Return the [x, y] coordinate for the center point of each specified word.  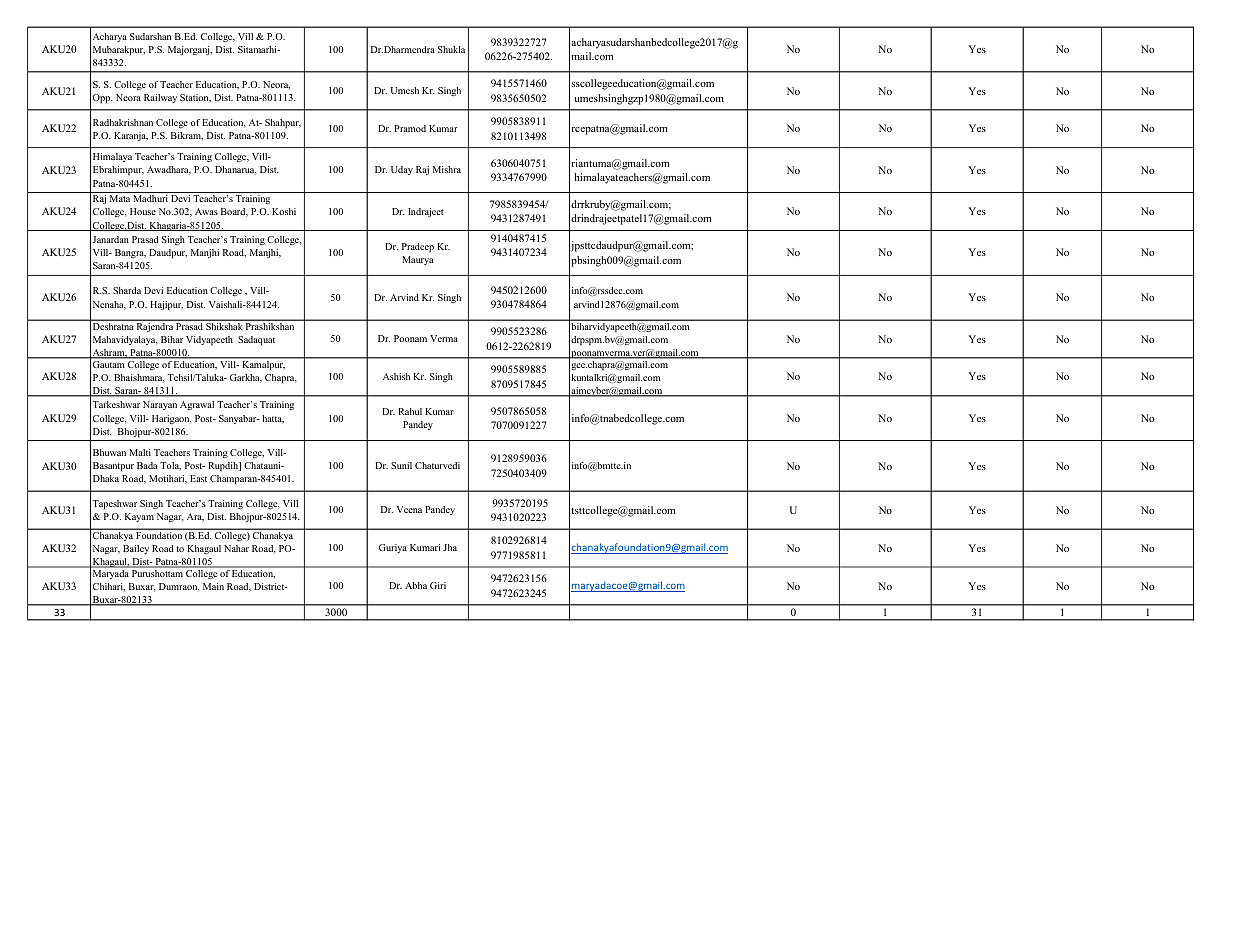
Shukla [451, 49]
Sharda [127, 290]
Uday [402, 170]
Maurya [417, 260]
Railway [160, 98]
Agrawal [197, 405]
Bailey [136, 549]
